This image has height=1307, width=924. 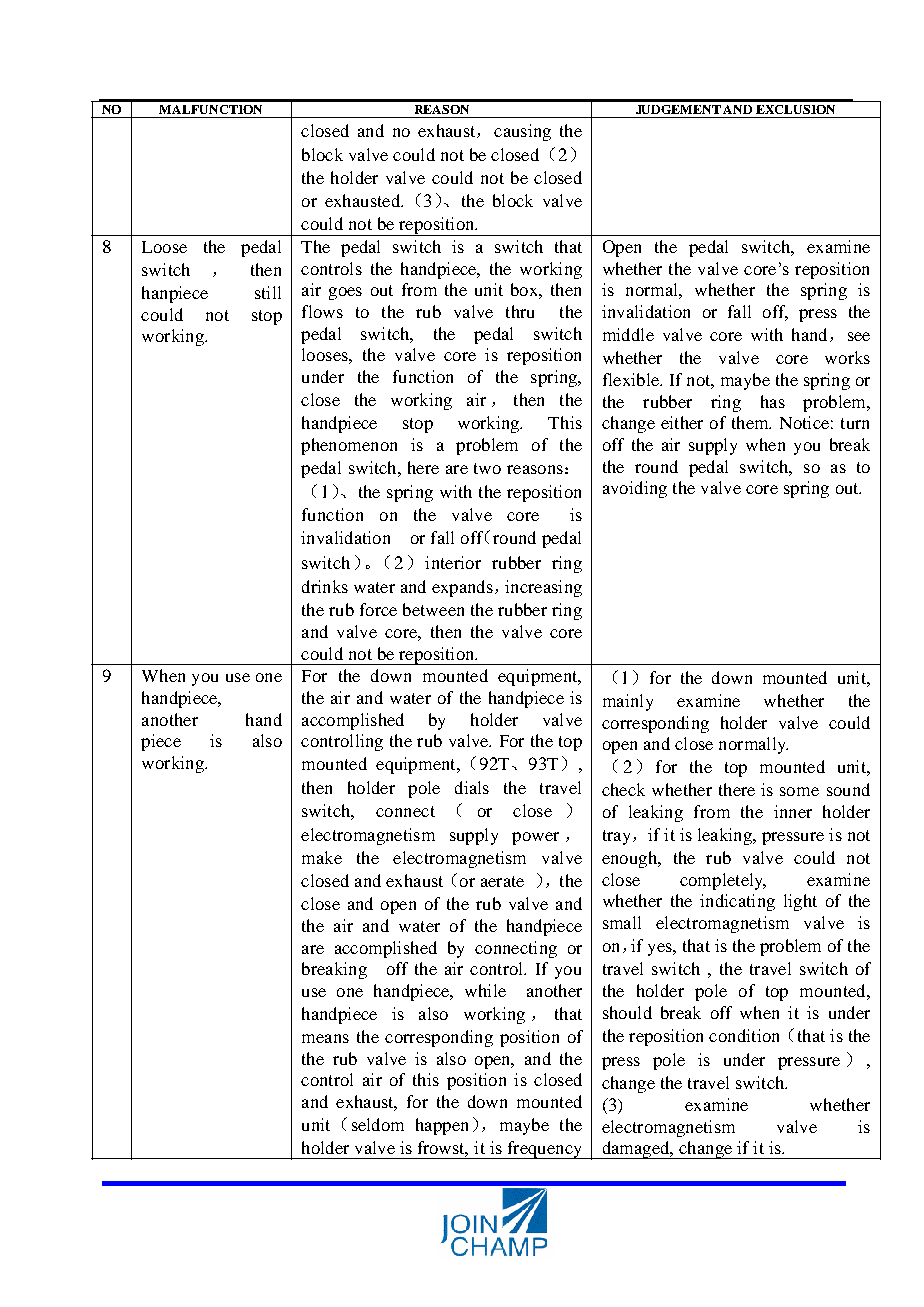 I want to click on means, so click(x=325, y=1038).
